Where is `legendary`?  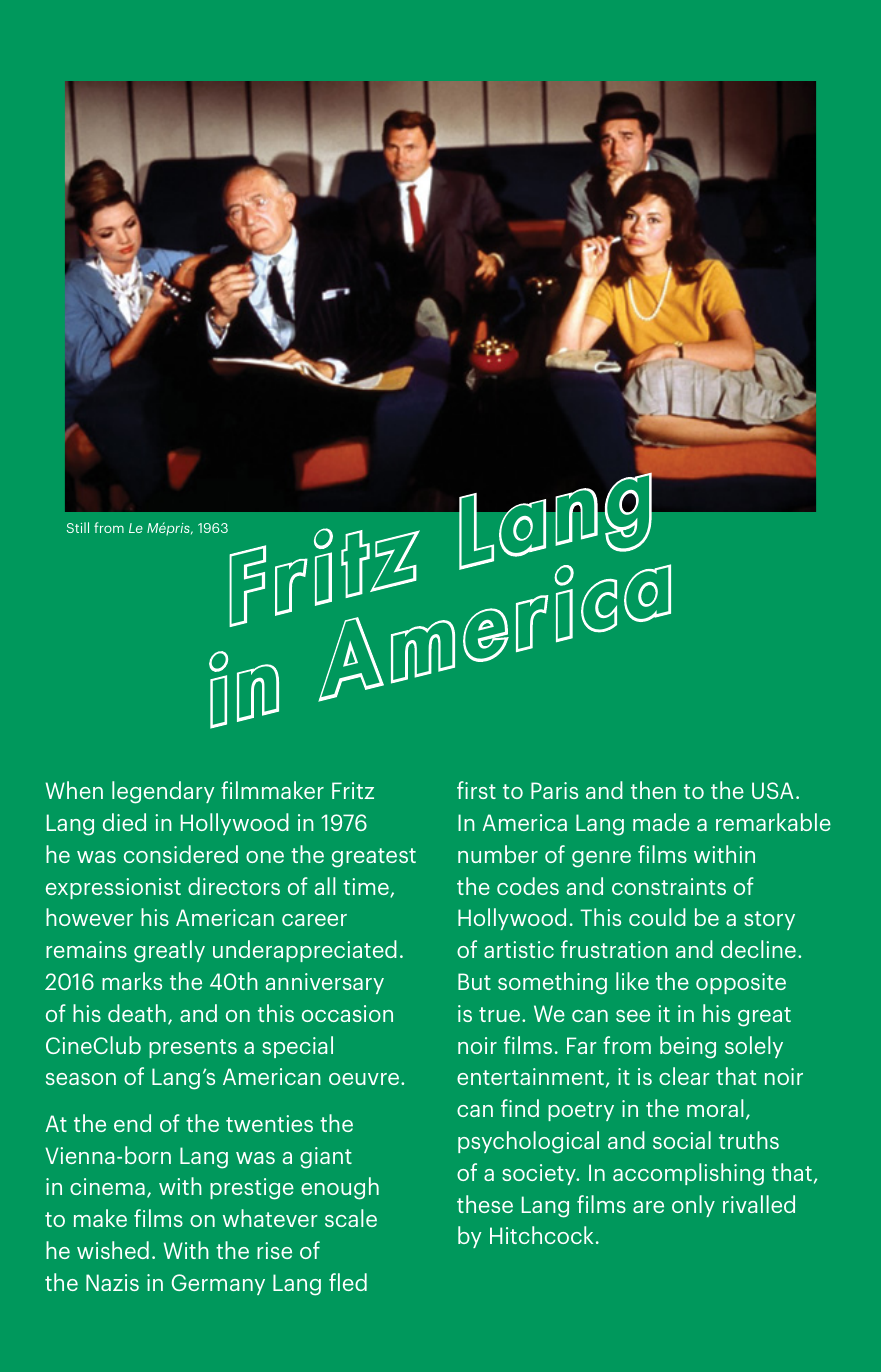
legendary is located at coordinates (163, 792).
